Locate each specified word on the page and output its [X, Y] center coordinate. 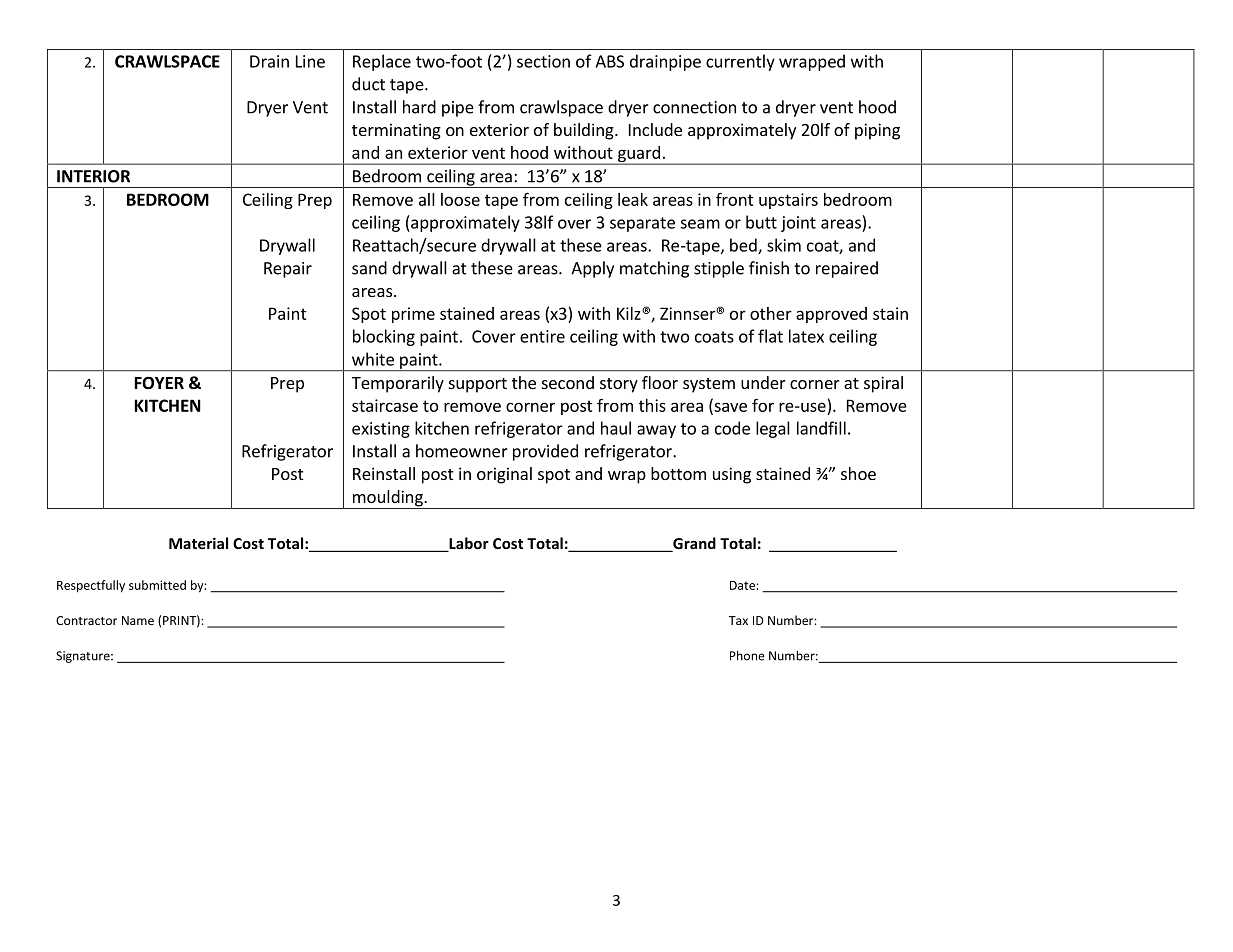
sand [369, 268]
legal [773, 429]
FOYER [159, 383]
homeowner [462, 451]
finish [769, 268]
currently [740, 62]
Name [138, 620]
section [543, 61]
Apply [592, 269]
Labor [468, 544]
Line [310, 61]
